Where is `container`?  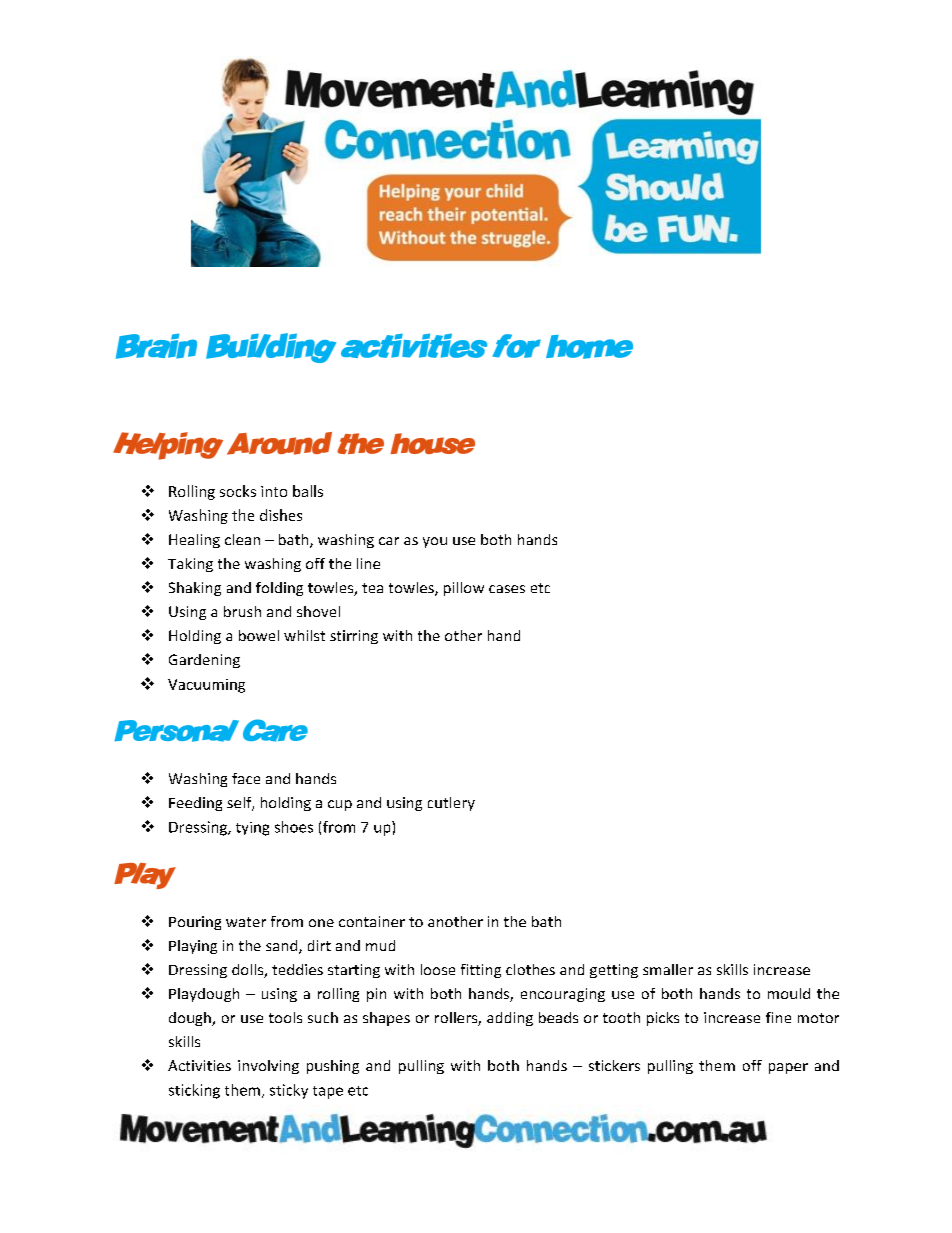 container is located at coordinates (372, 921).
